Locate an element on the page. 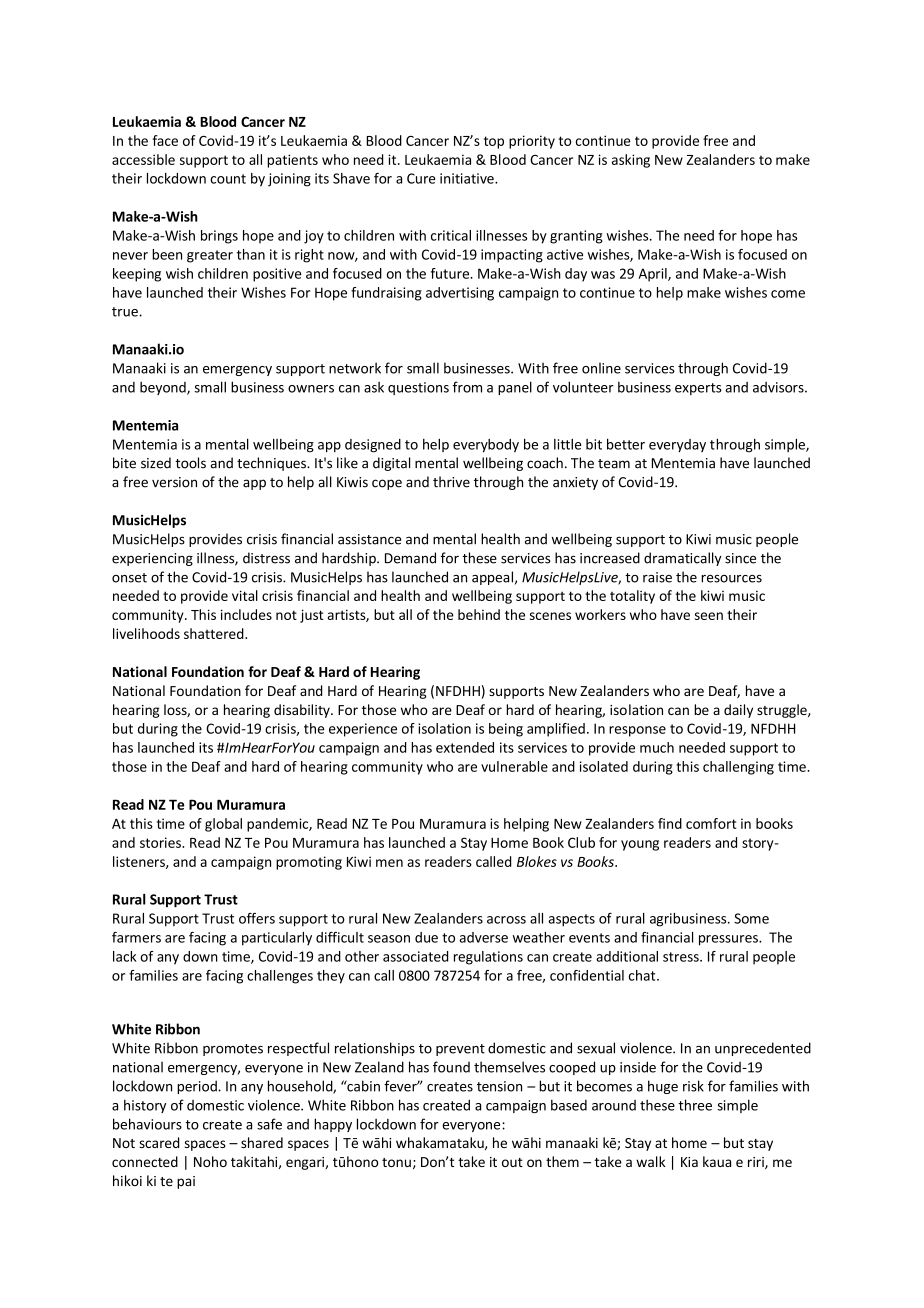 This image has height=1308, width=924. questions is located at coordinates (418, 388).
